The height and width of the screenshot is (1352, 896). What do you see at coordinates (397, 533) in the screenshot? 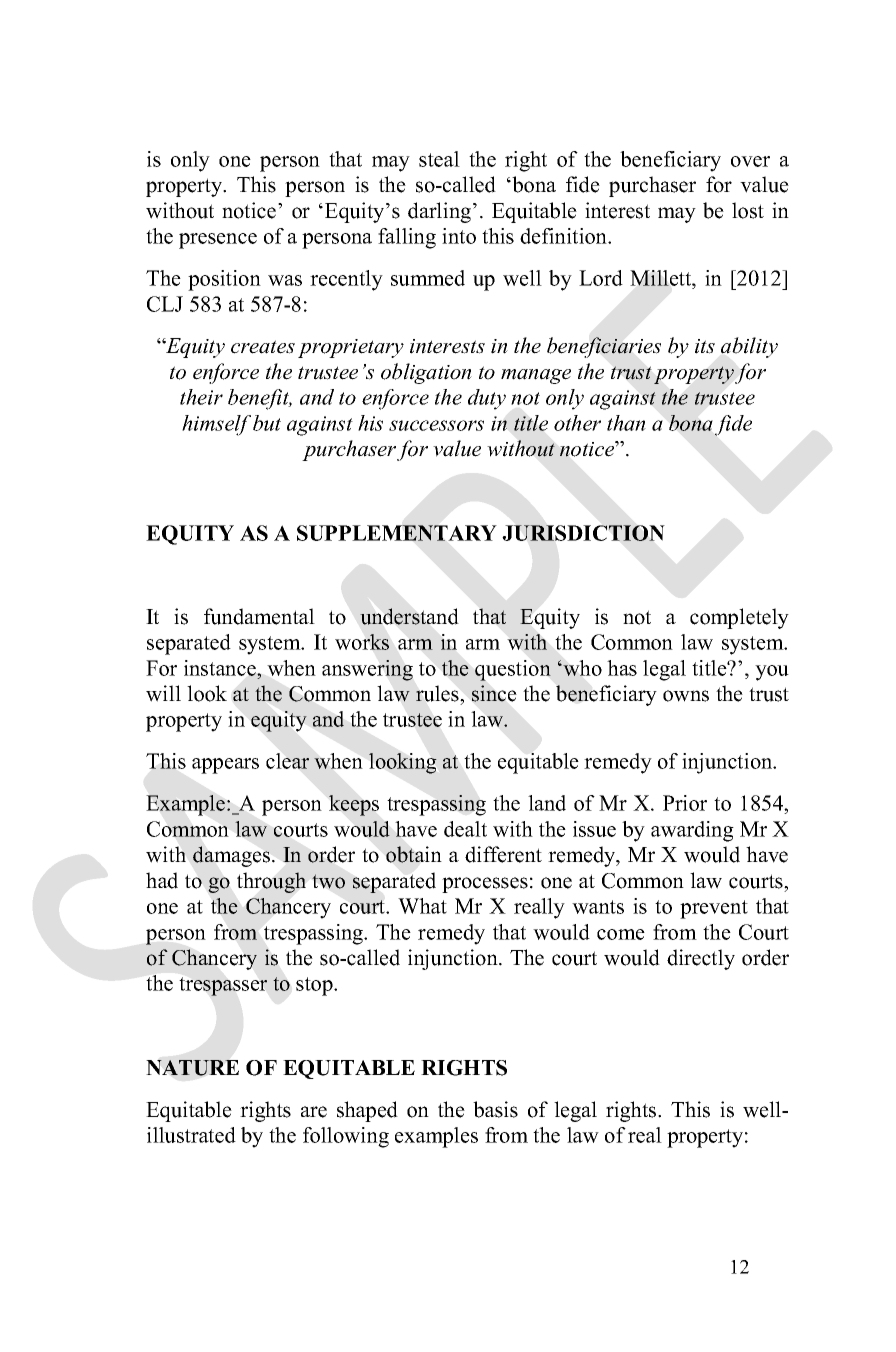
I see `SUPPLEMENTARY` at bounding box center [397, 533].
